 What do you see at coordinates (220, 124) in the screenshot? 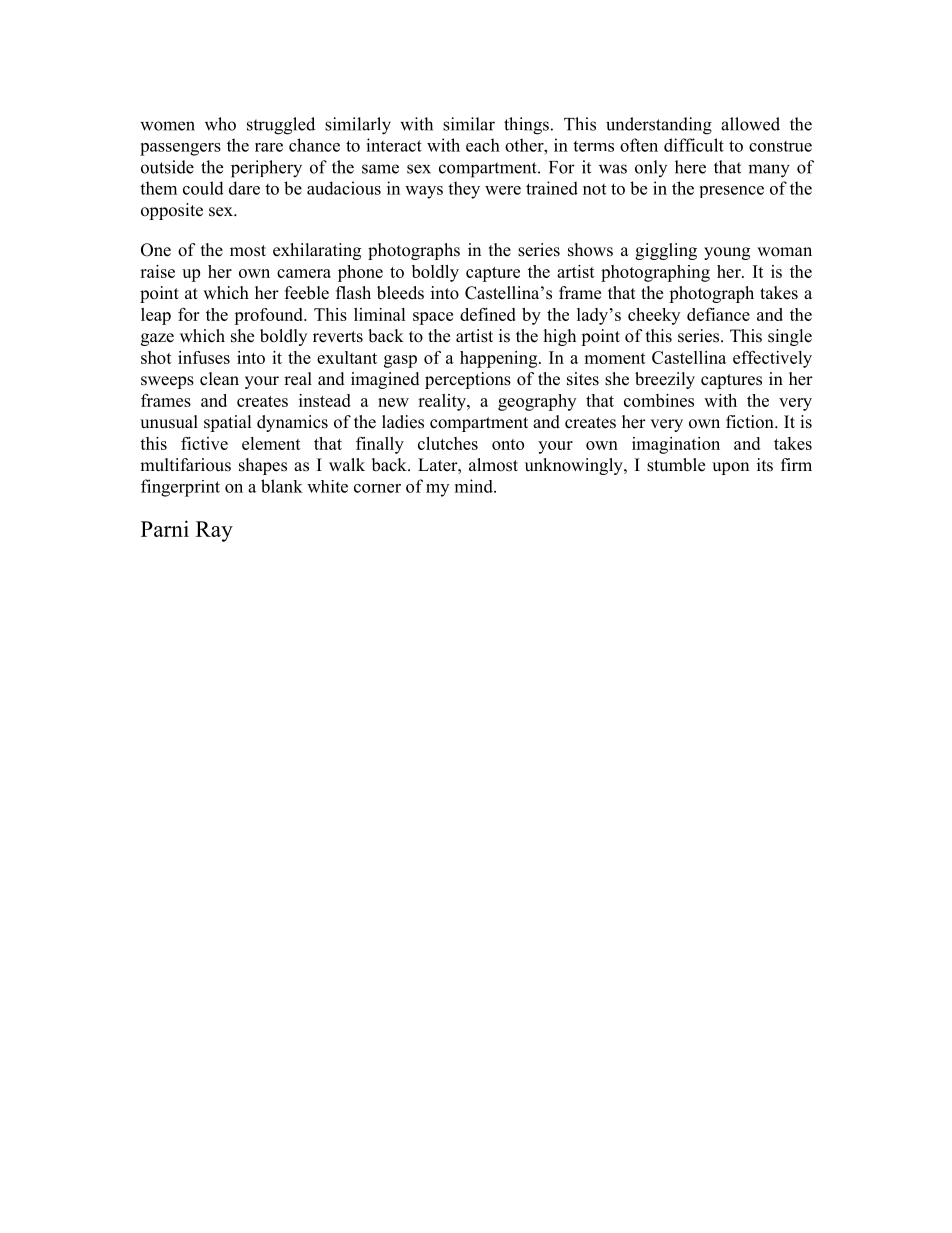
I see `who` at bounding box center [220, 124].
